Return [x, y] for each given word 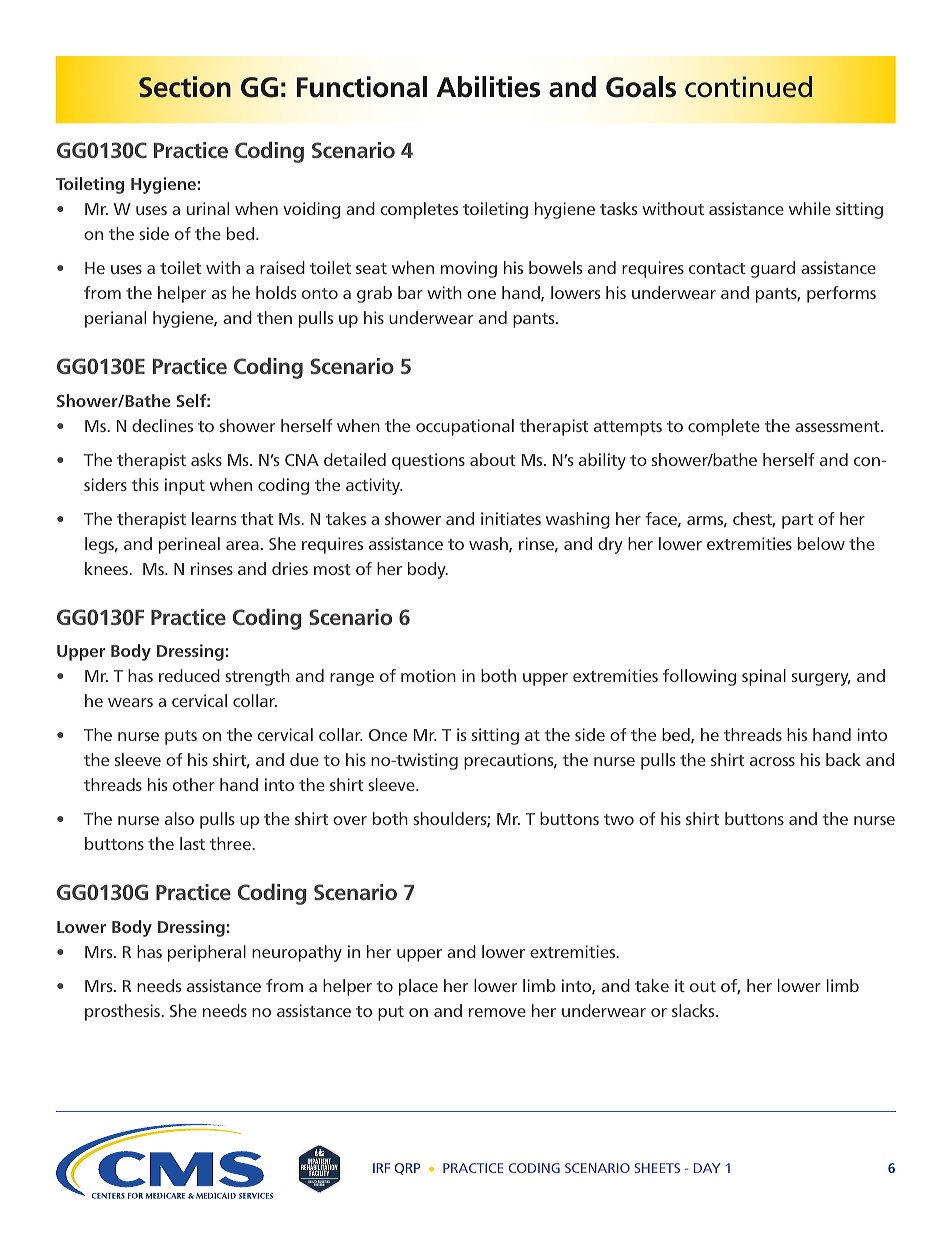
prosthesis [123, 1012]
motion [428, 675]
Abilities [488, 87]
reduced [189, 675]
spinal [764, 677]
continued [748, 87]
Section [185, 87]
